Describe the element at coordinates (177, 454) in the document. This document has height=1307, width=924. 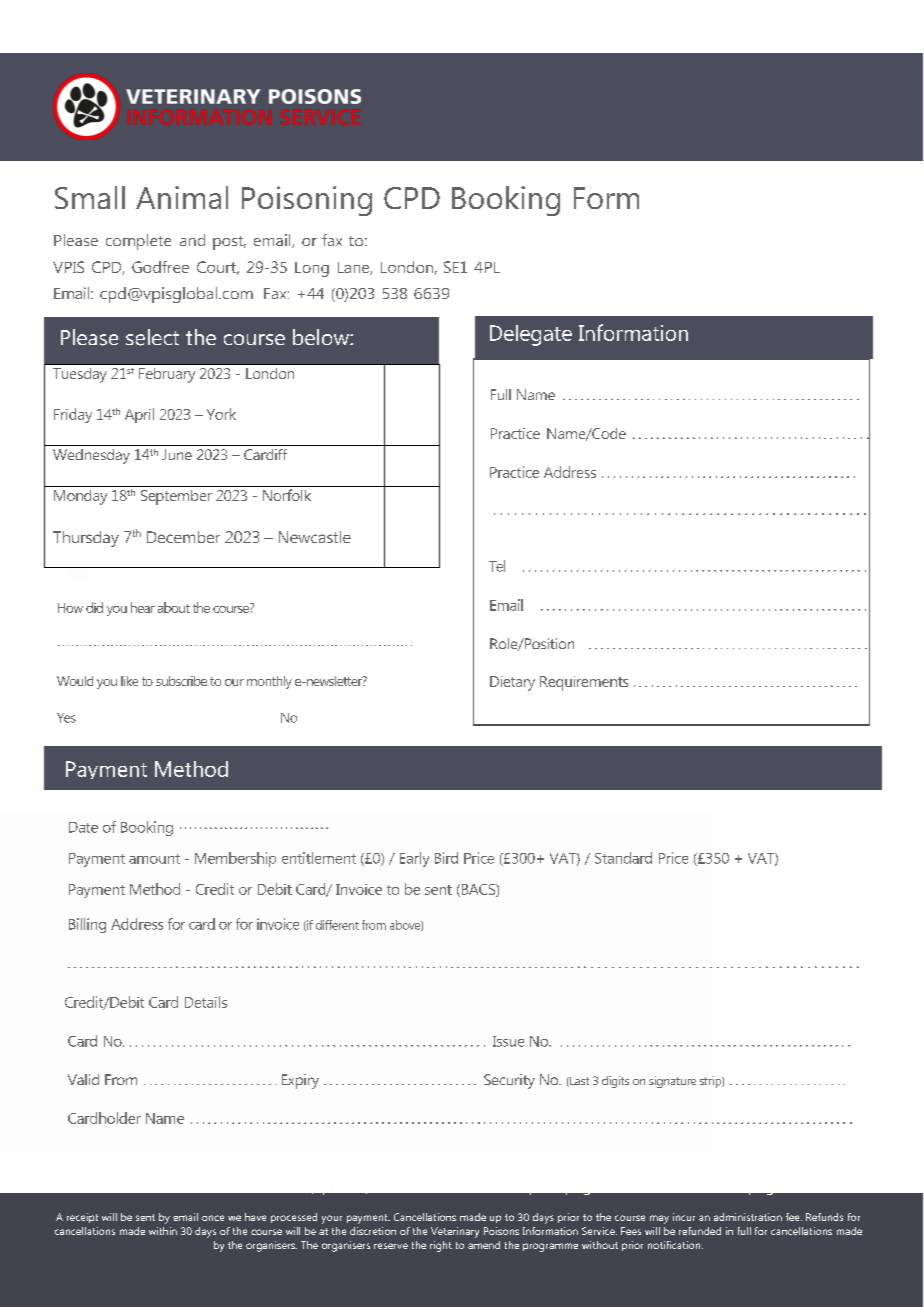
I see `June` at that location.
